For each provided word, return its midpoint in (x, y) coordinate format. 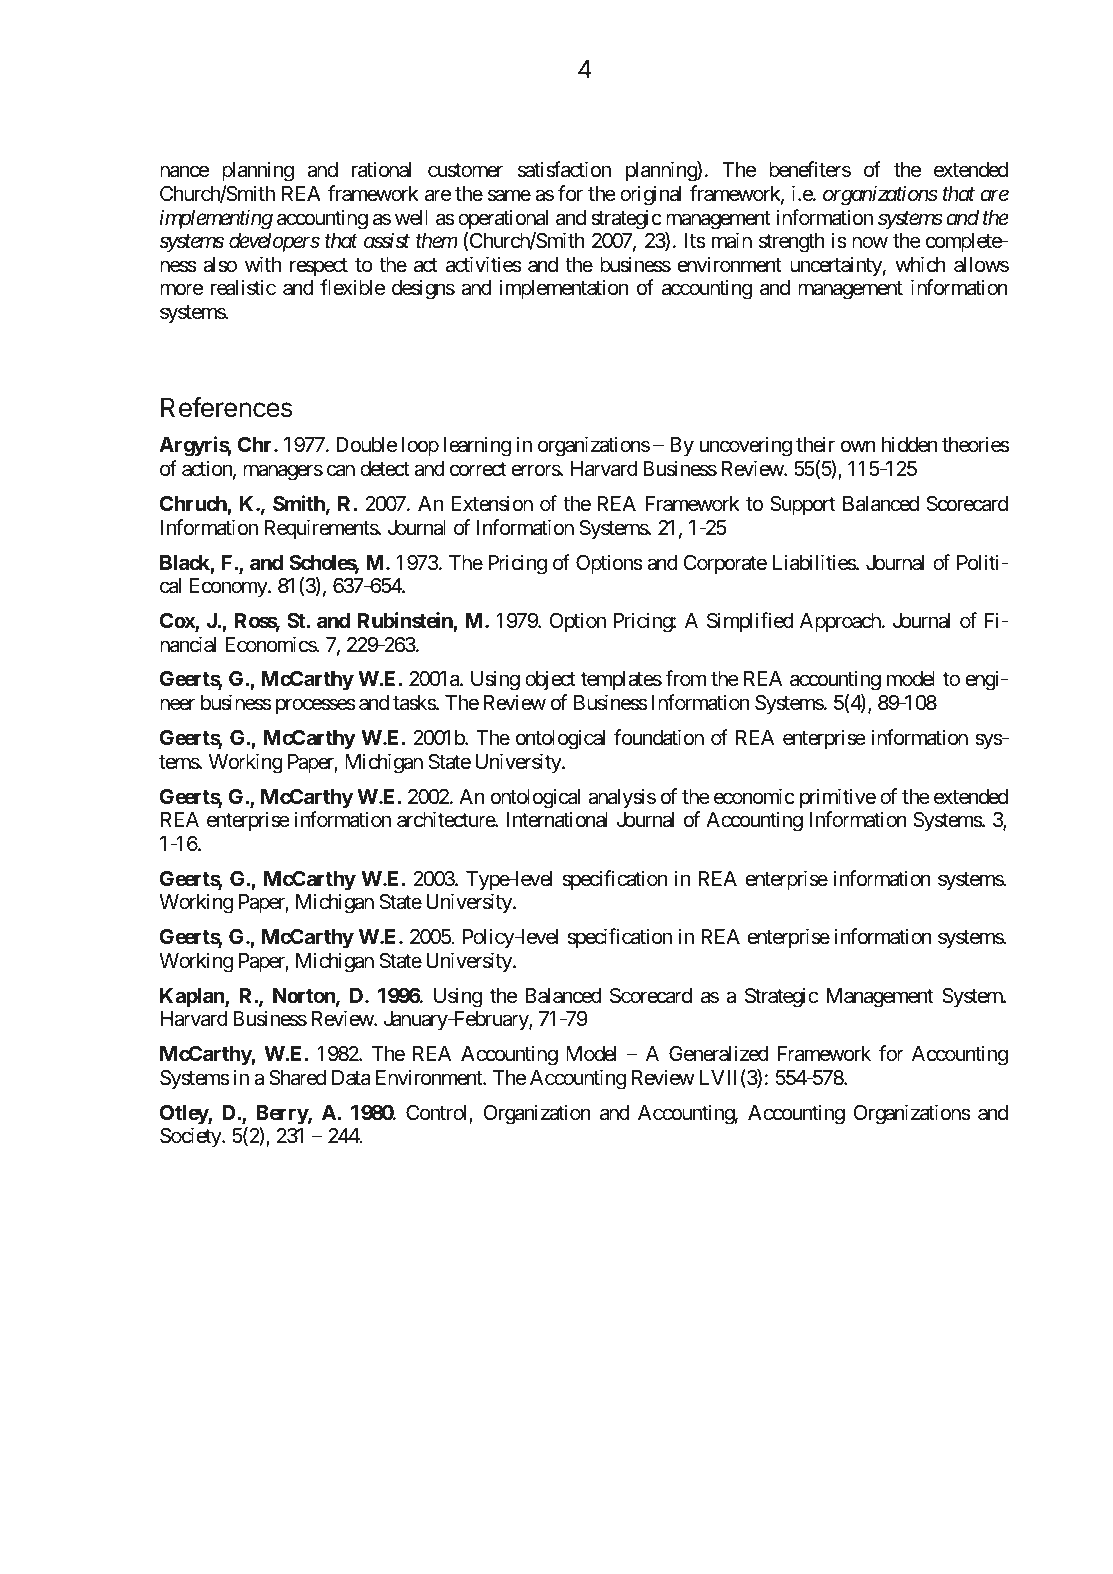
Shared (297, 1078)
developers (274, 243)
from (685, 678)
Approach (841, 623)
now (870, 243)
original (650, 195)
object (550, 680)
